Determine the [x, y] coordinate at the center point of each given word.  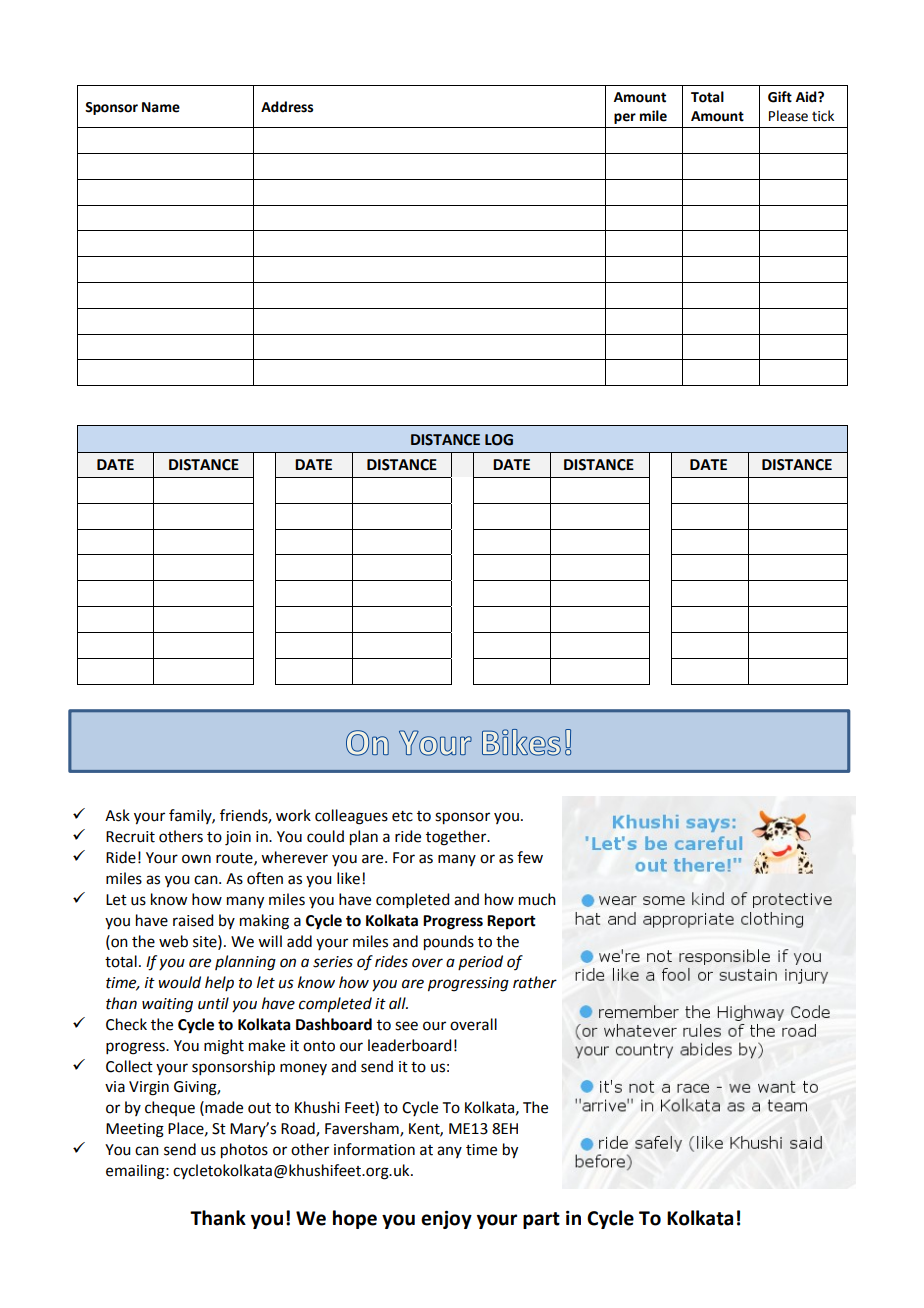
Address [287, 107]
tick [823, 116]
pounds [449, 943]
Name [161, 107]
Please [788, 116]
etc [402, 816]
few [530, 857]
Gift [780, 97]
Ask [117, 815]
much [537, 899]
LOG [499, 440]
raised [193, 920]
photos [244, 1151]
